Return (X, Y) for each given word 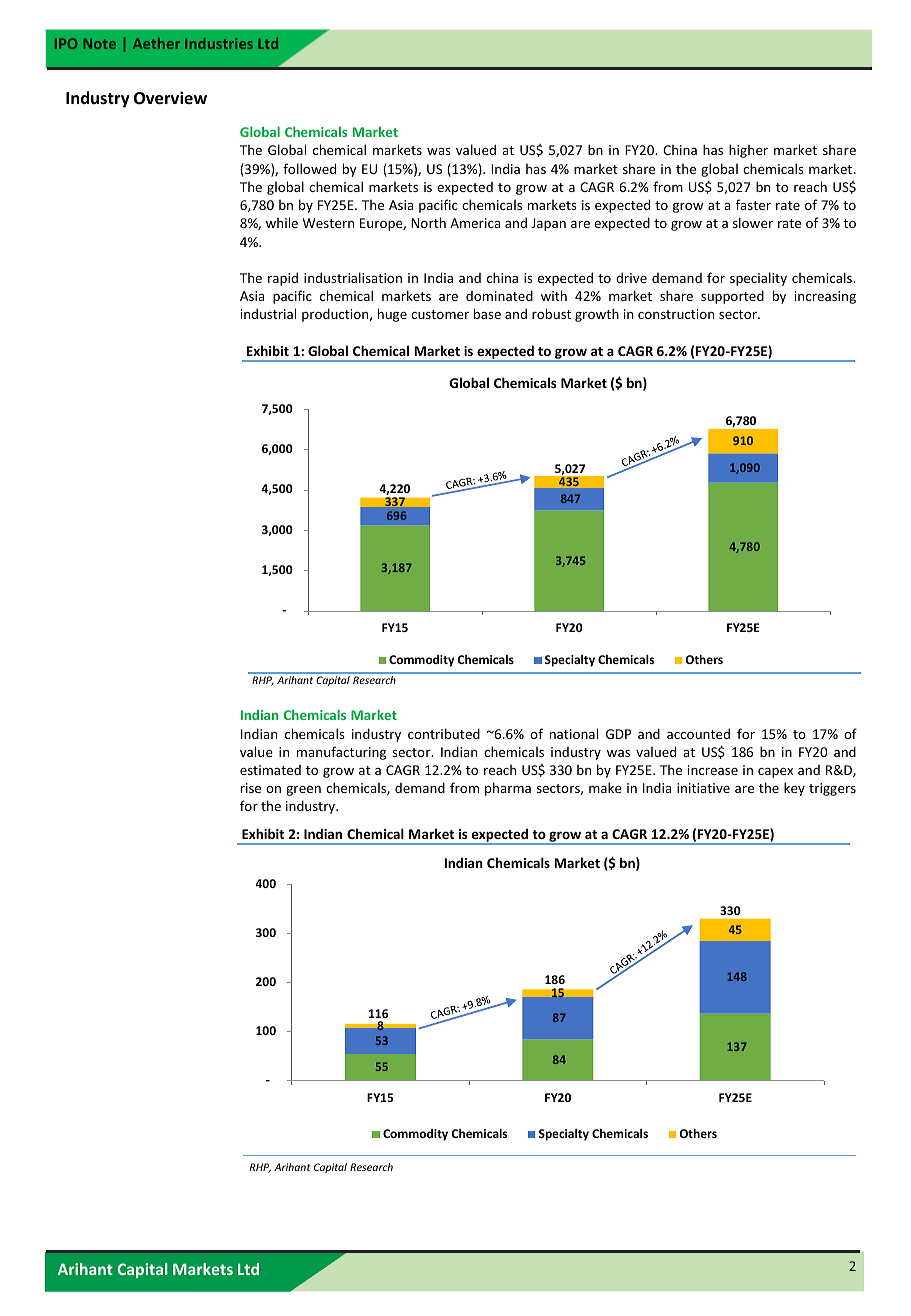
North (428, 222)
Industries (219, 43)
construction (676, 314)
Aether (156, 43)
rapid (283, 279)
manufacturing (341, 753)
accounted (698, 733)
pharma (508, 789)
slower (753, 222)
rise (251, 788)
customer (440, 314)
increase (713, 770)
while (282, 222)
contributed (444, 733)
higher (748, 151)
